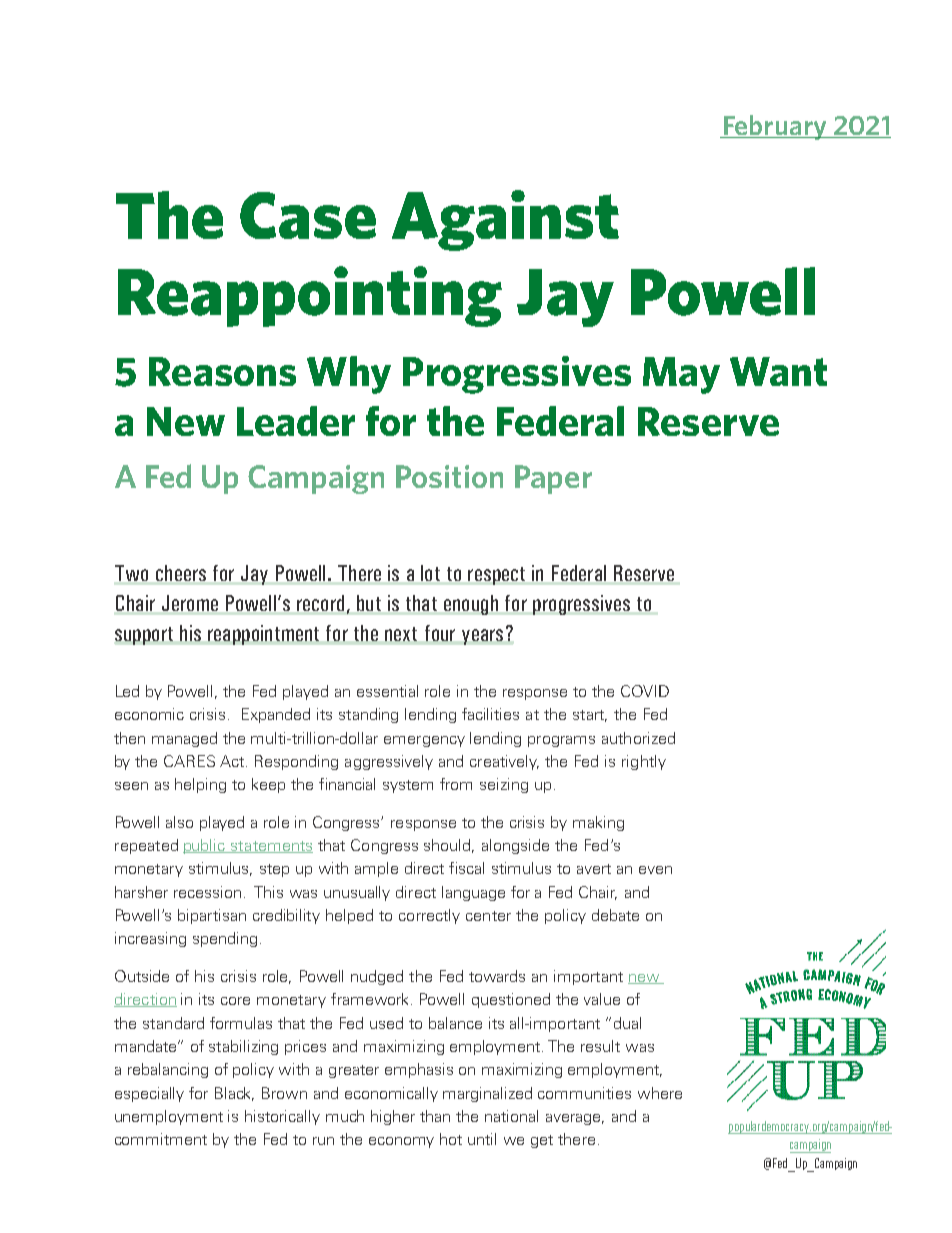  What do you see at coordinates (200, 785) in the document?
I see `helping` at bounding box center [200, 785].
